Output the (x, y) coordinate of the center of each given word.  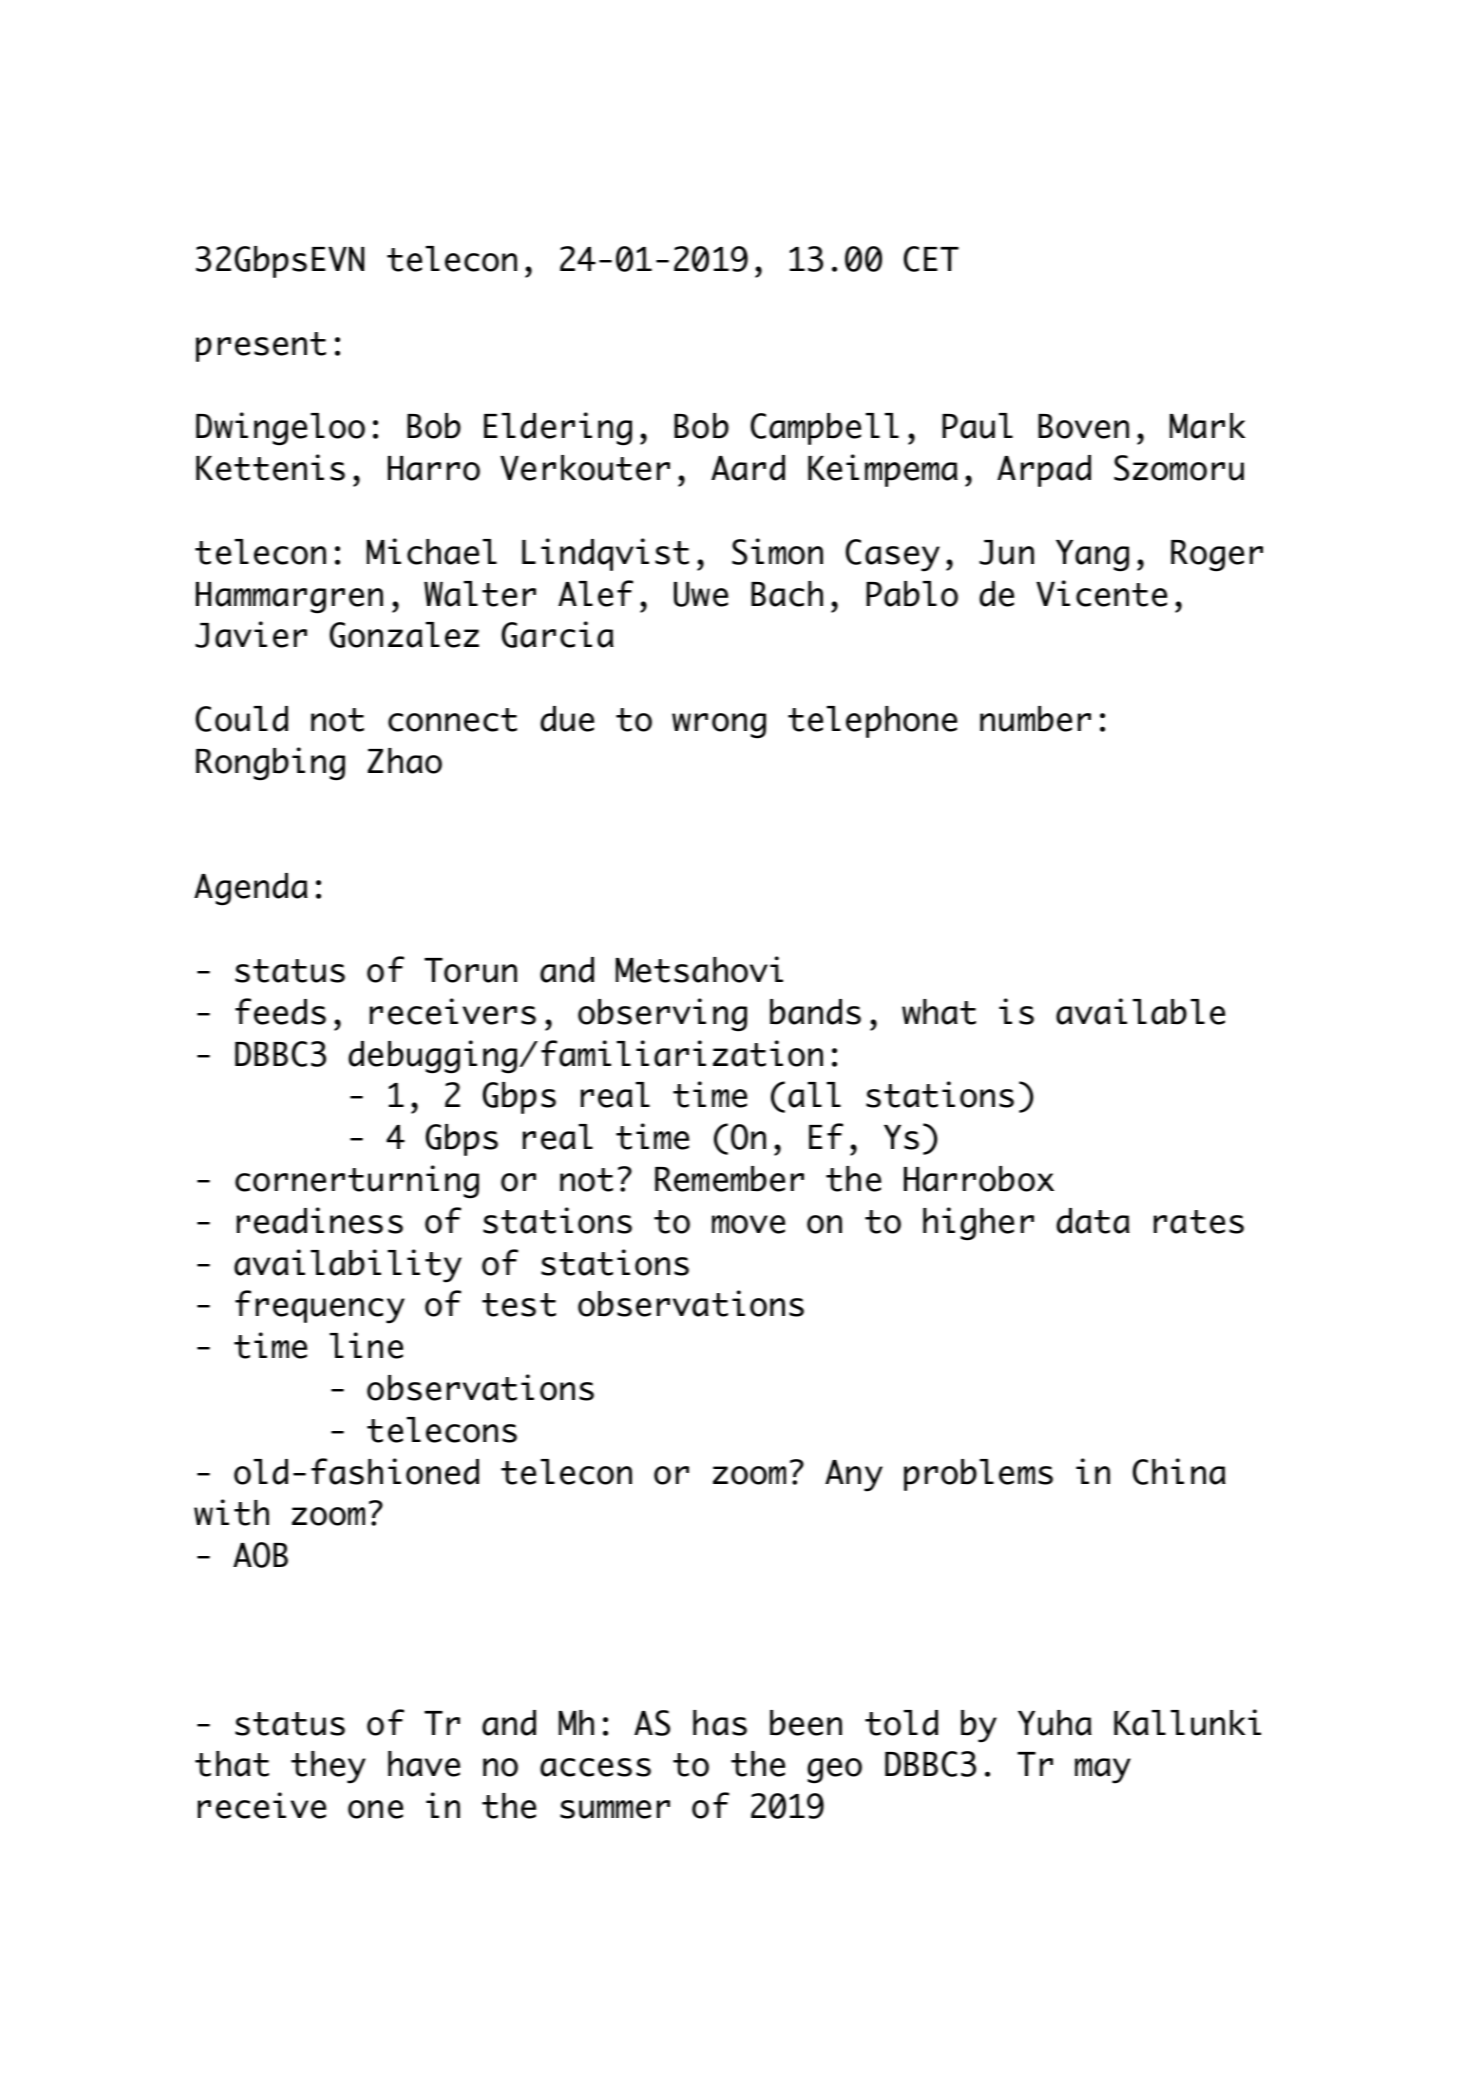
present (261, 347)
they (328, 1767)
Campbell (825, 429)
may (1103, 1771)
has (720, 1723)
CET (931, 259)
